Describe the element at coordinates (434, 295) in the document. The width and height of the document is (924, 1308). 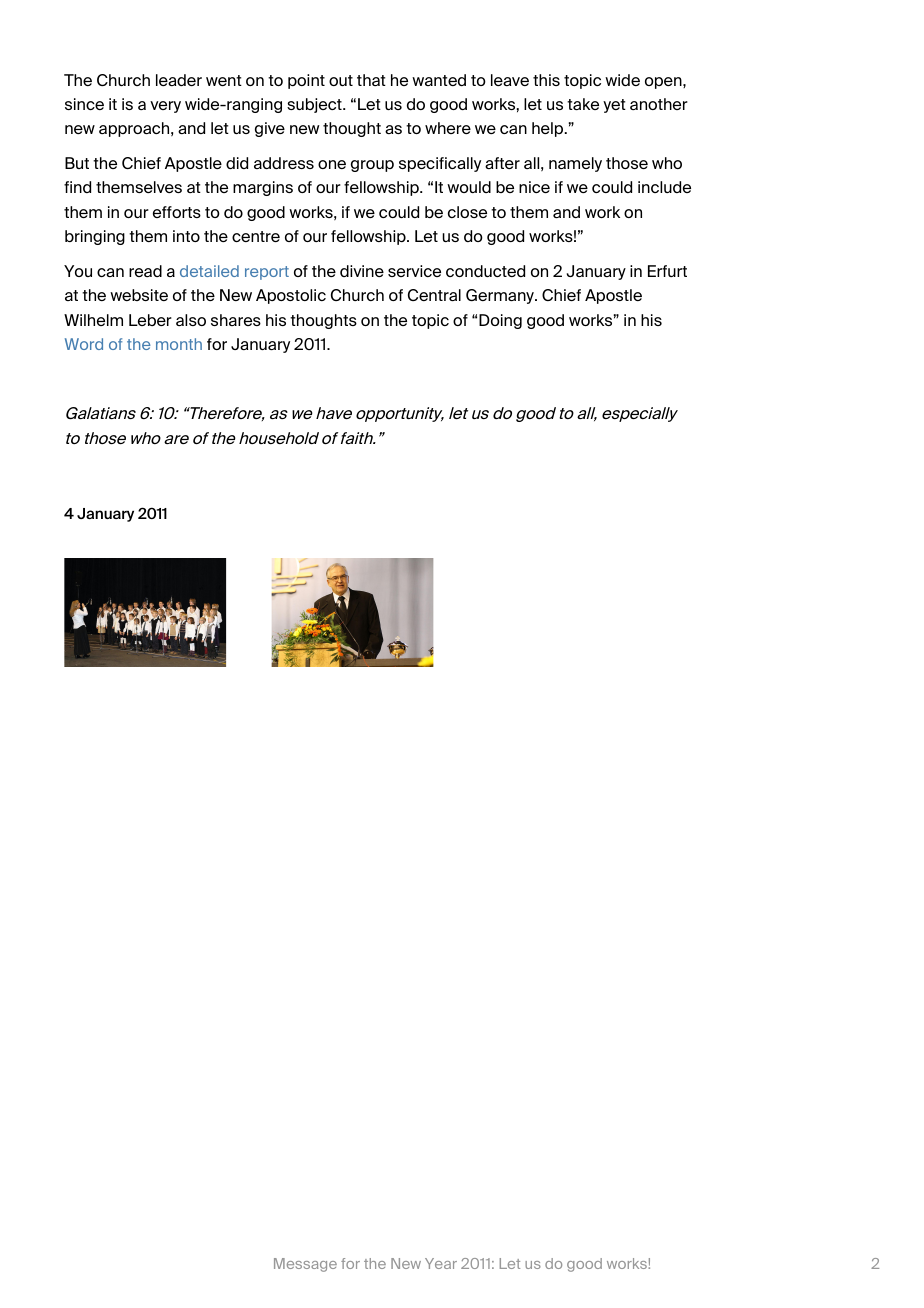
I see `Central` at that location.
